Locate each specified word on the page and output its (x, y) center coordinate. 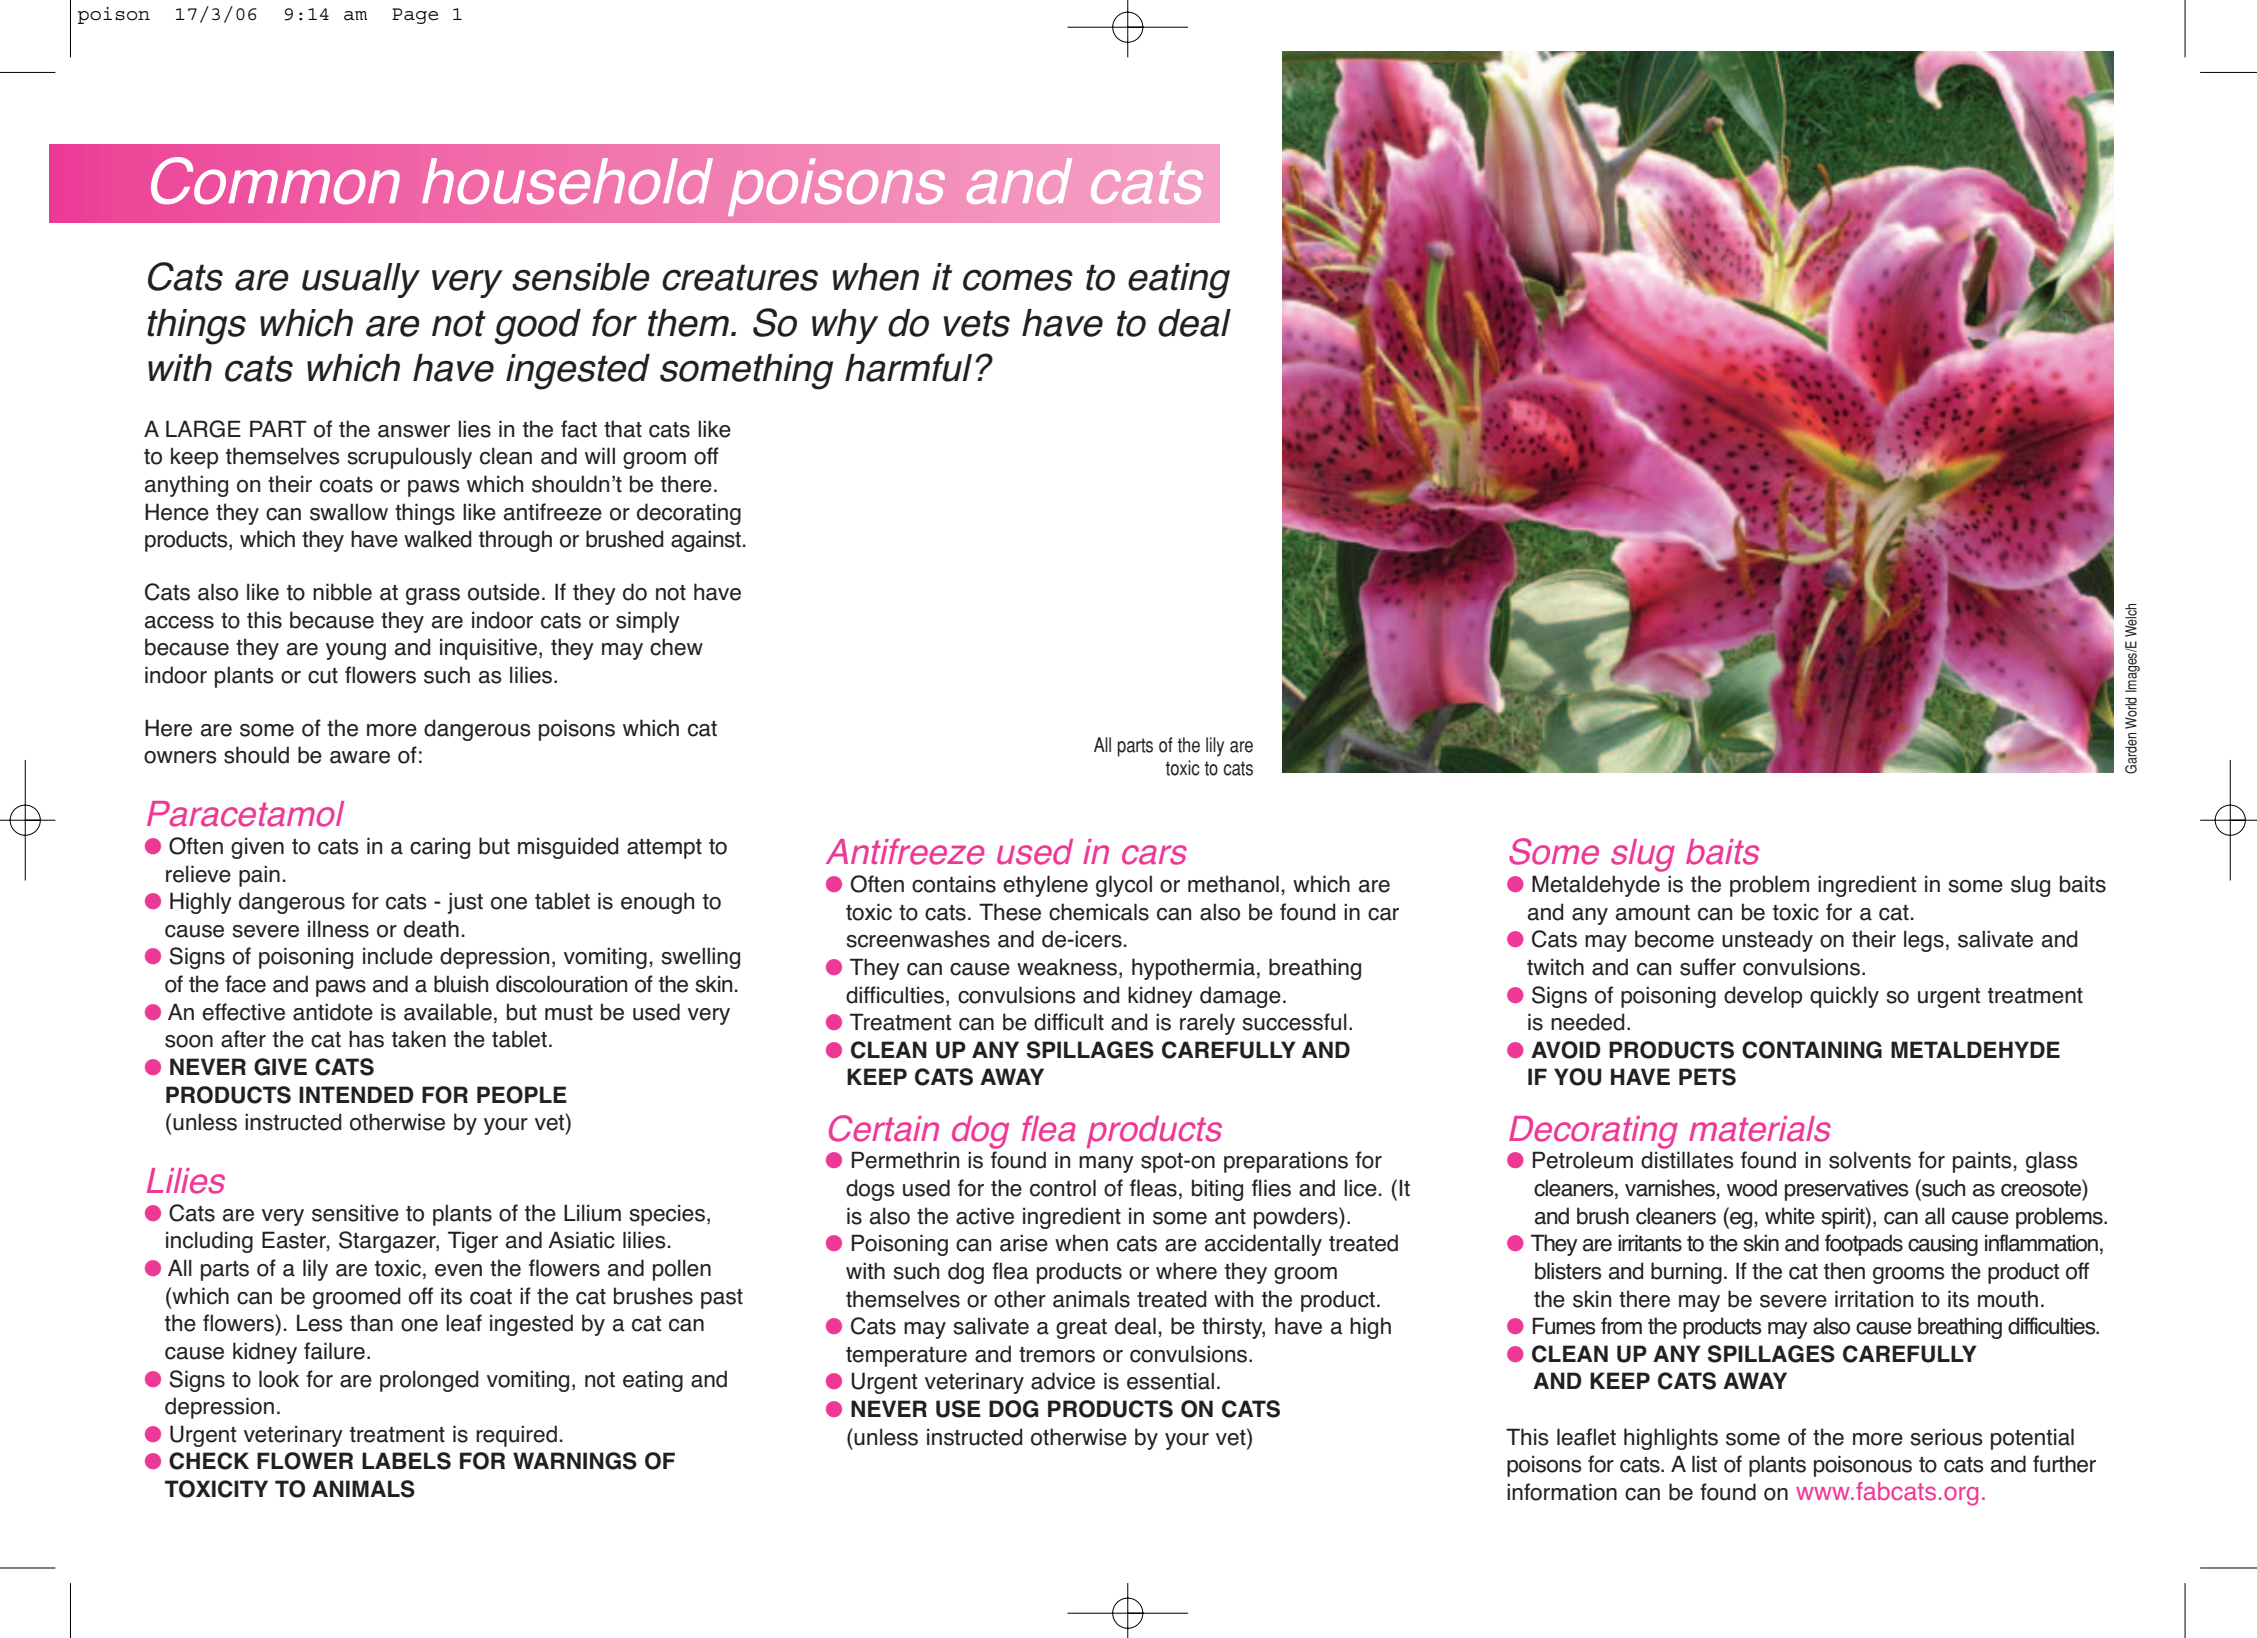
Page (415, 16)
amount (1653, 913)
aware (360, 757)
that (623, 429)
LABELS (406, 1461)
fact (579, 429)
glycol (1124, 886)
